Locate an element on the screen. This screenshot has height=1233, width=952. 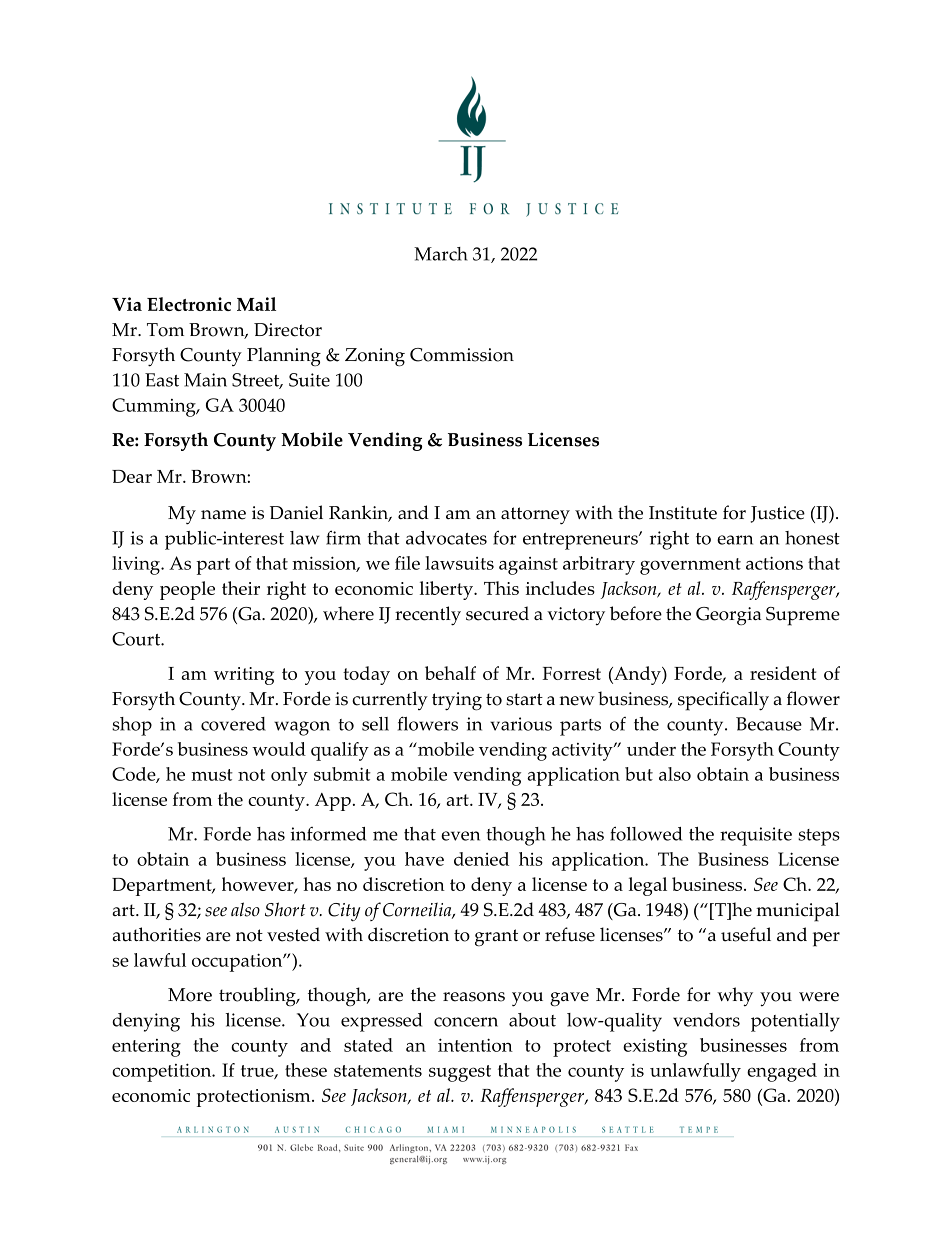
denied is located at coordinates (481, 859).
